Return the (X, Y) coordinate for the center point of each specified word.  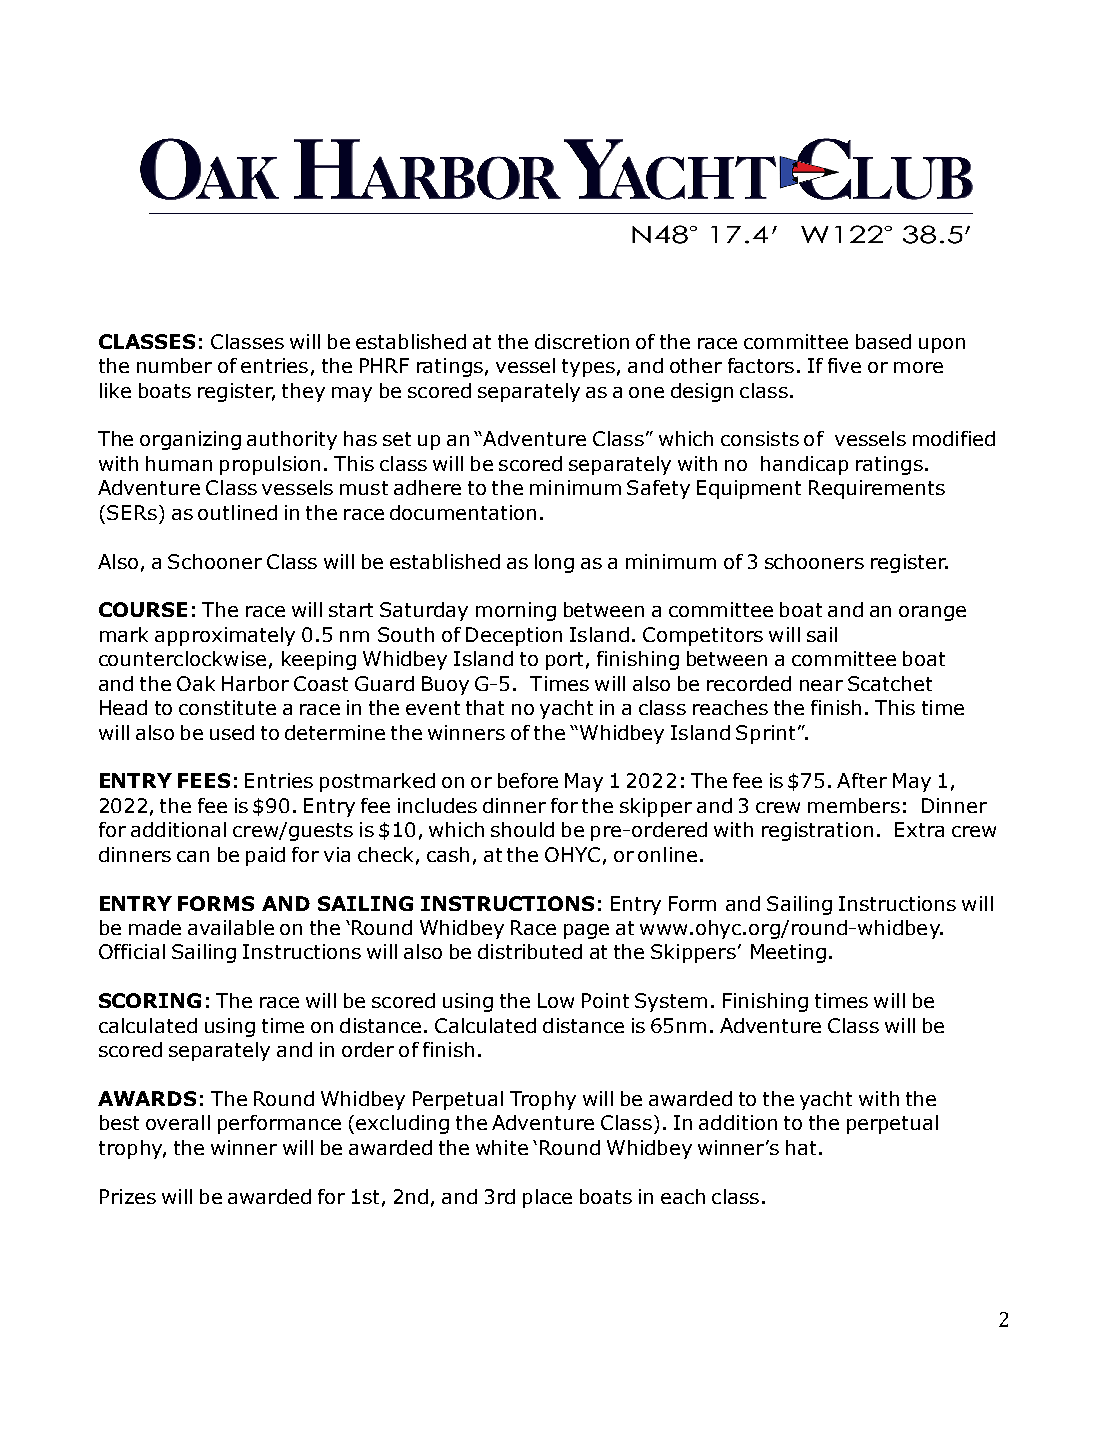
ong (556, 565)
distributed (530, 951)
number (174, 365)
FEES (204, 780)
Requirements (877, 489)
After (862, 780)
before (528, 780)
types (588, 368)
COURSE (143, 609)
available (231, 927)
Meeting (788, 953)
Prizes (128, 1196)
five (844, 365)
